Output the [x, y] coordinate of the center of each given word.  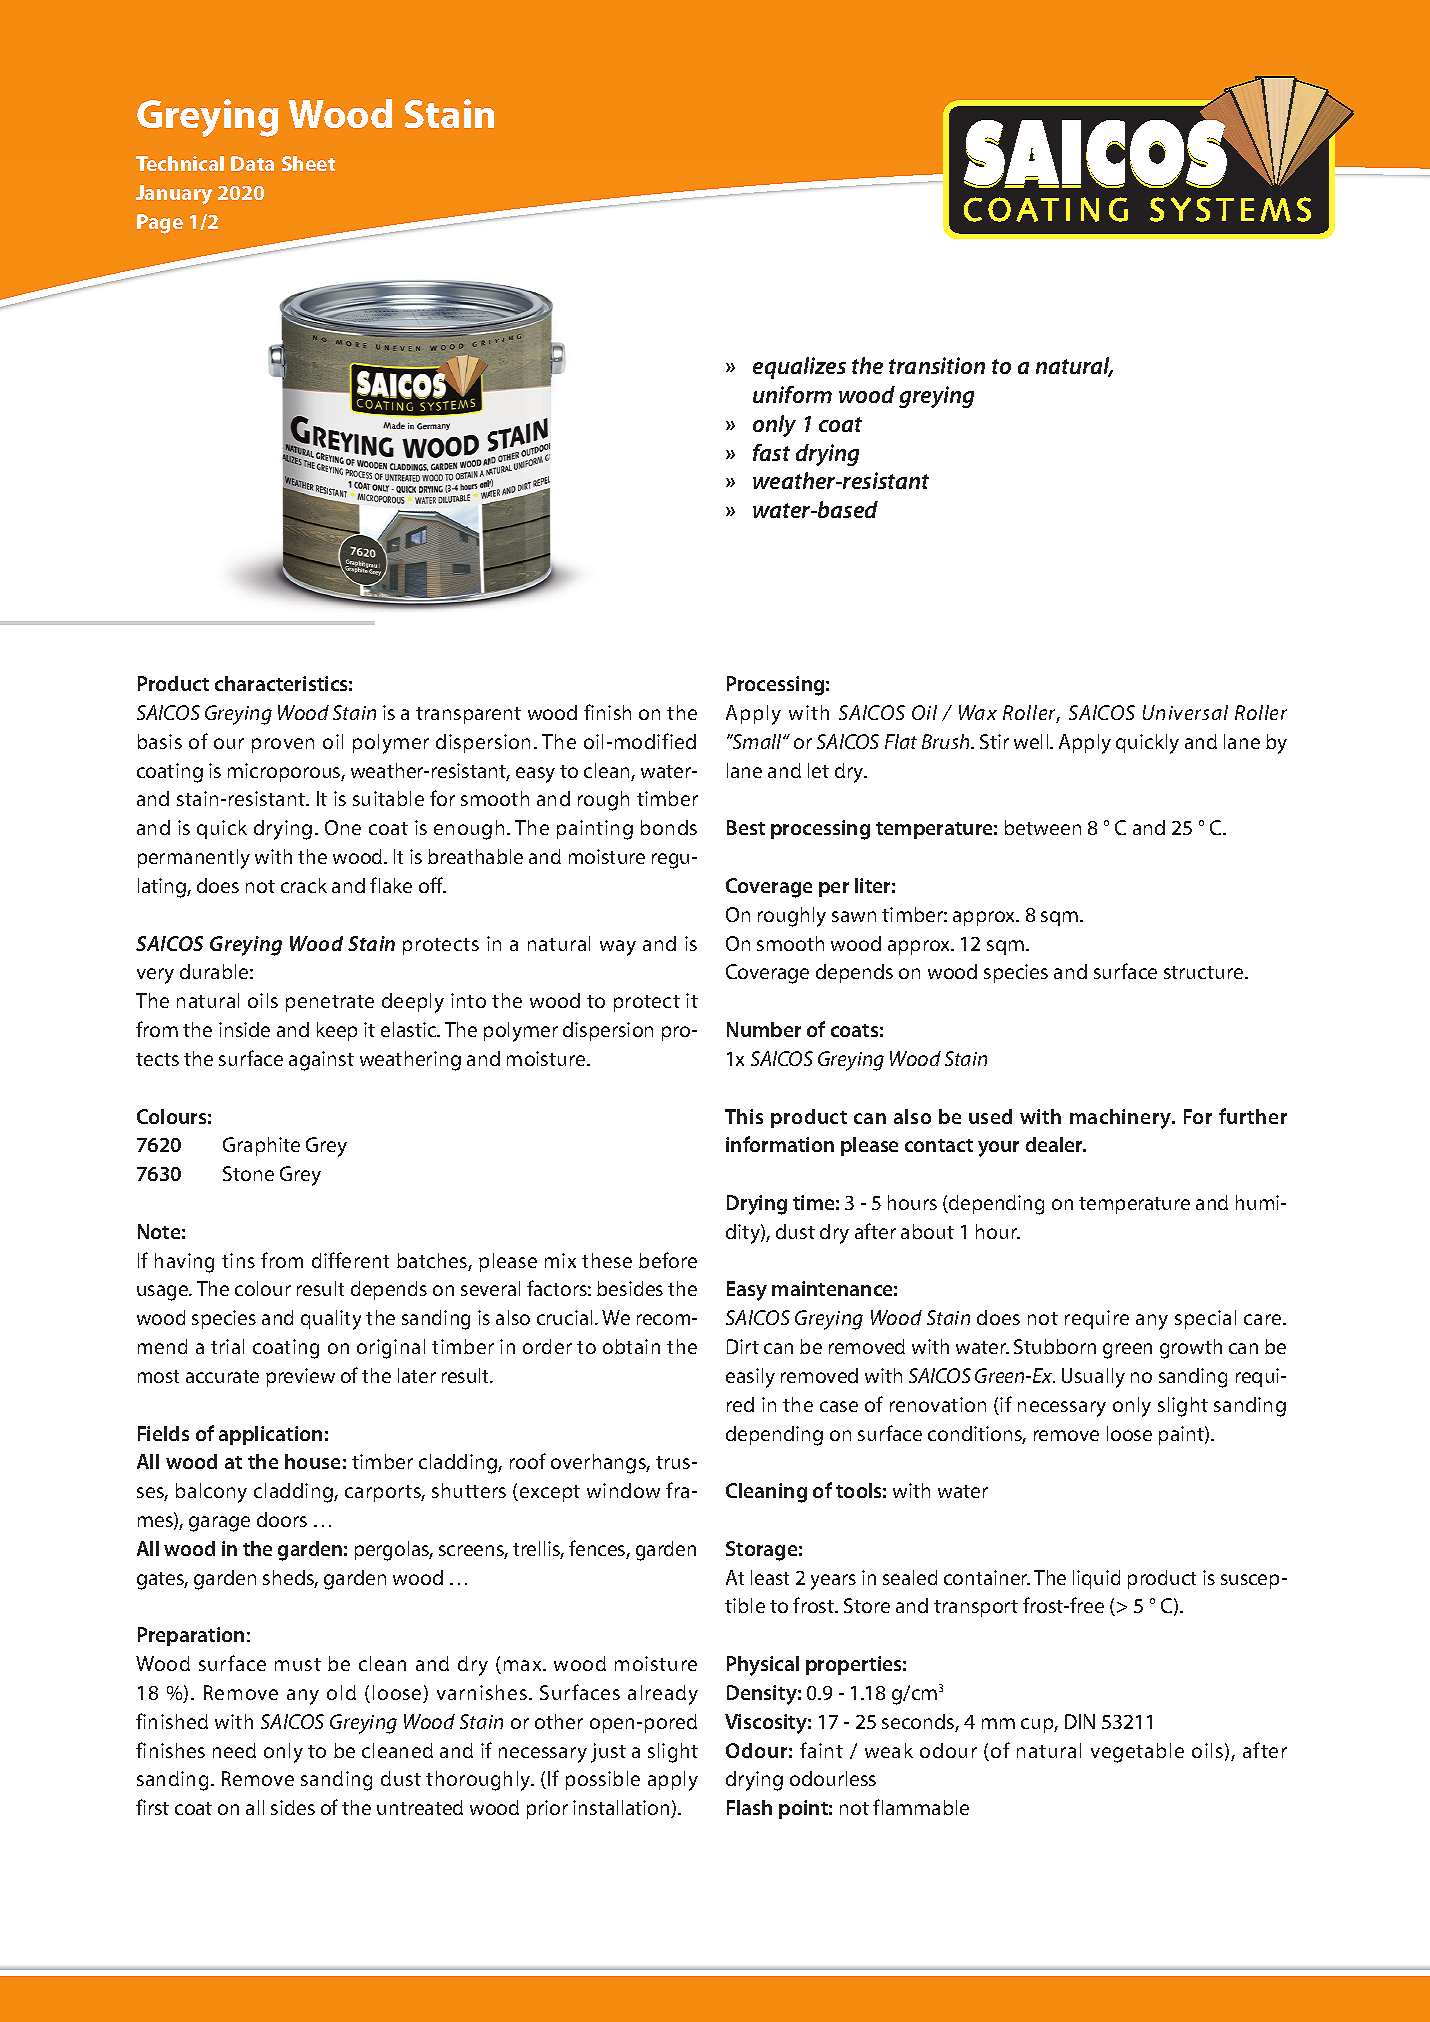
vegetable [1137, 1753]
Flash [749, 1807]
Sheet [308, 163]
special [1205, 1319]
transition [937, 365]
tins [238, 1260]
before [668, 1260]
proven [283, 745]
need [234, 1750]
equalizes [799, 368]
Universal [1185, 712]
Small [757, 741]
